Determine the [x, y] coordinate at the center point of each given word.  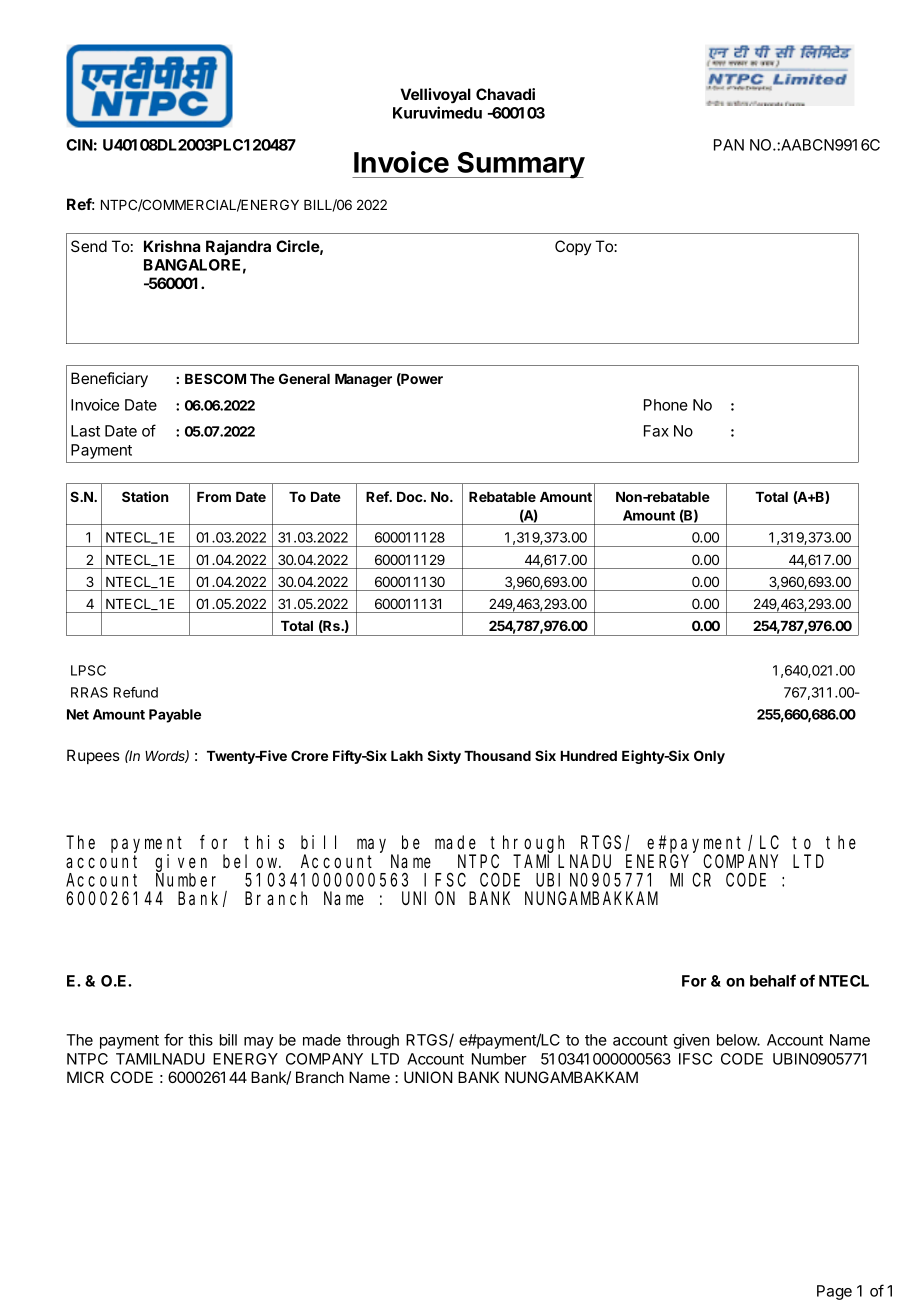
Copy [573, 247]
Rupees [93, 756]
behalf [773, 980]
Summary [520, 165]
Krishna [172, 246]
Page [834, 1292]
